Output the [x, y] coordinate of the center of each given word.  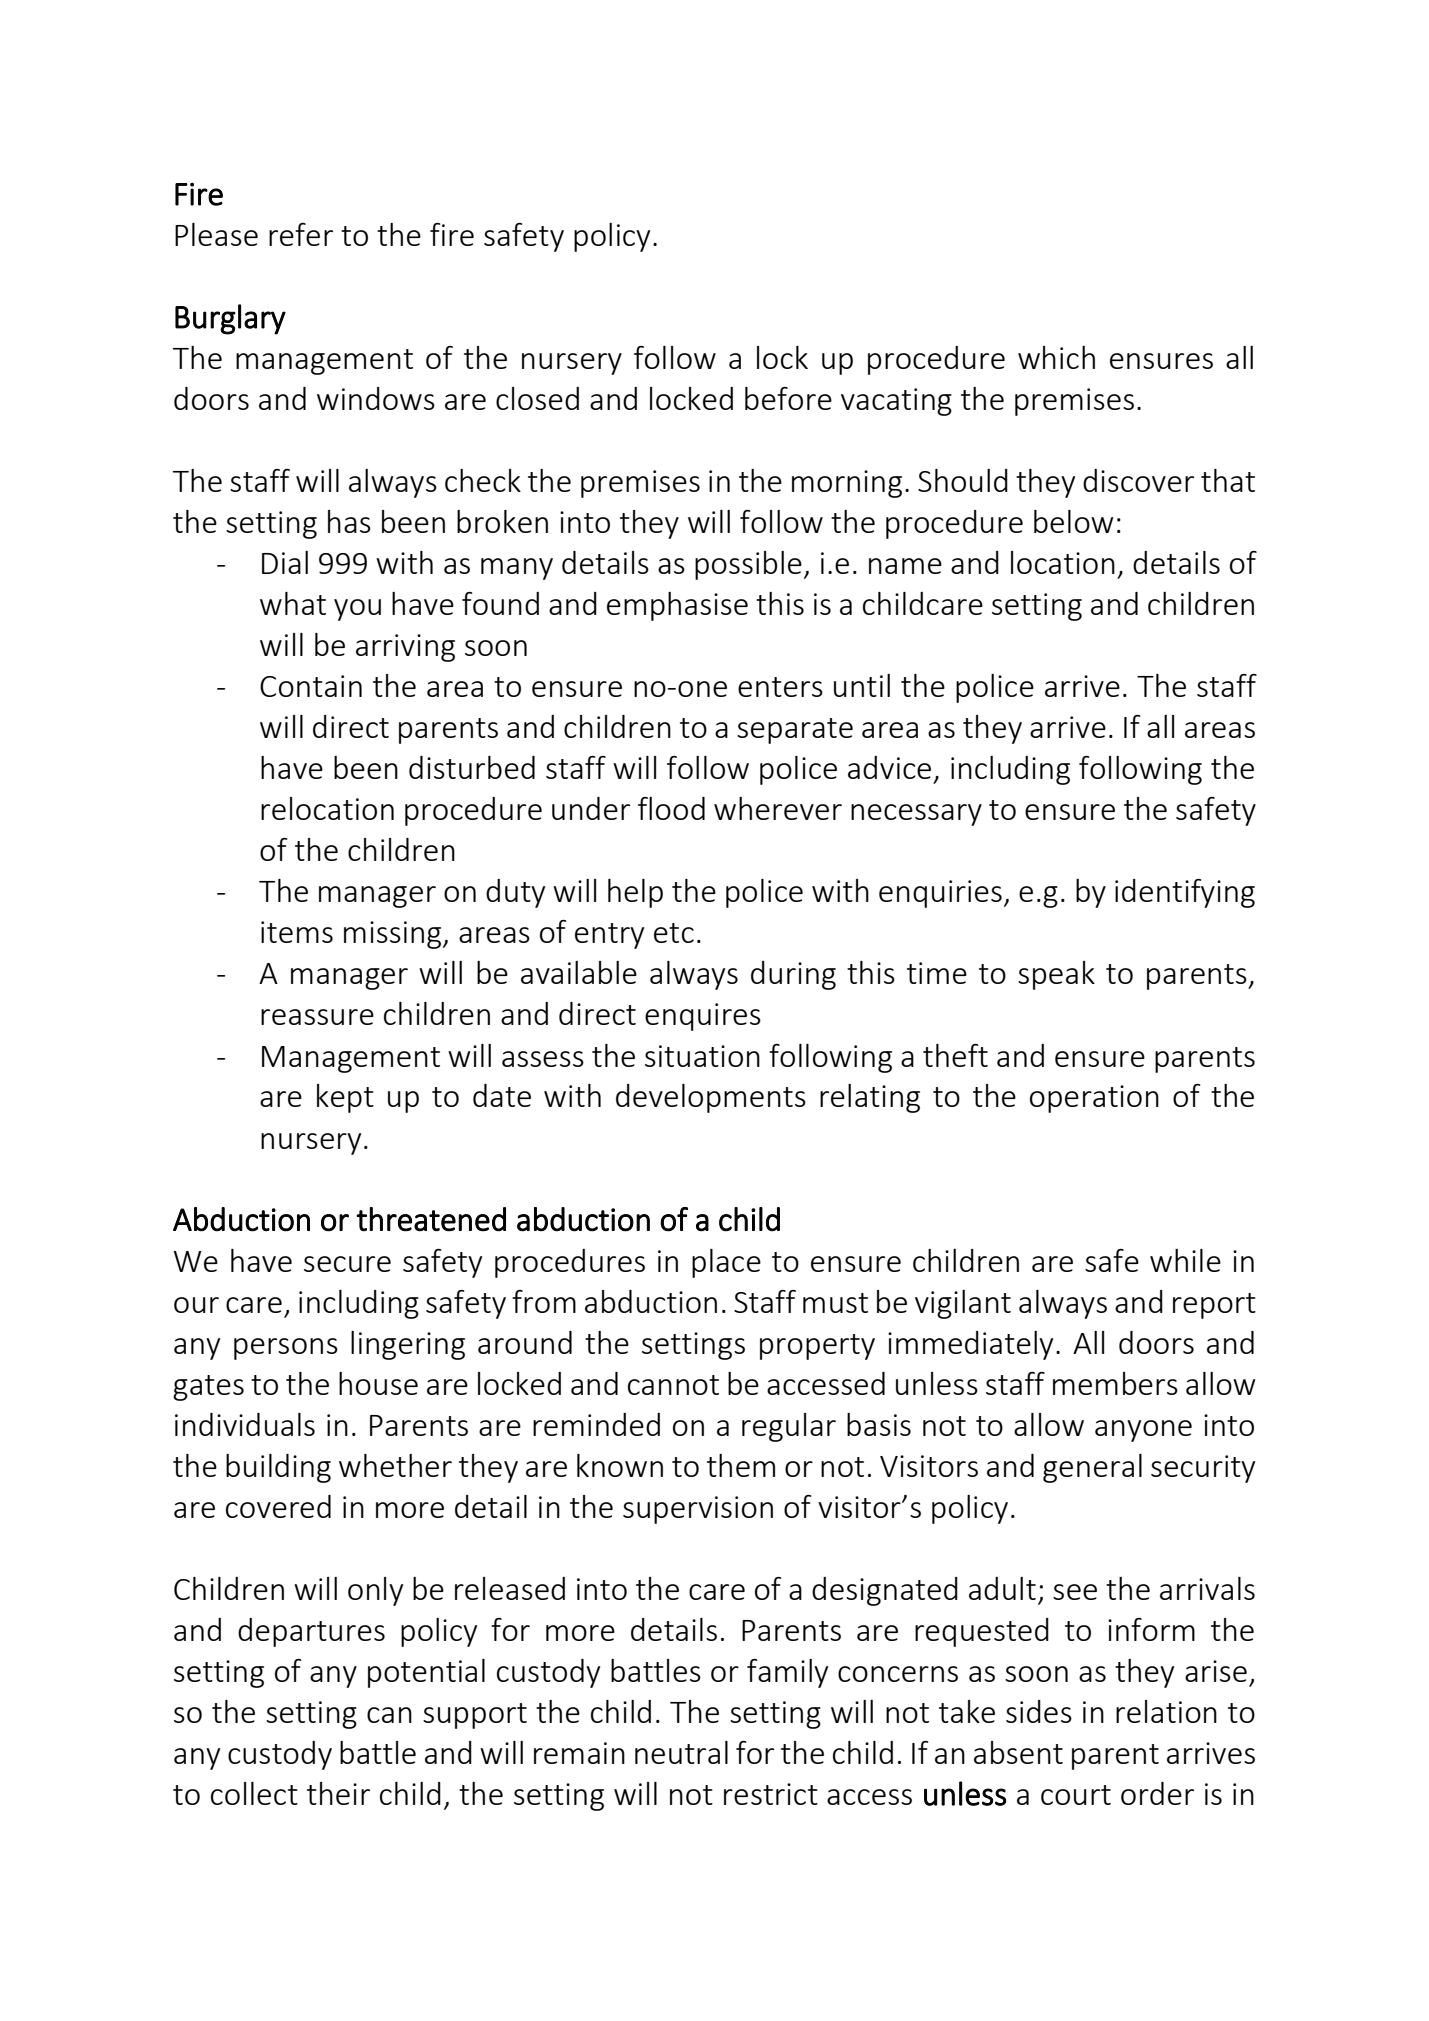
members [1115, 1383]
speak [1056, 975]
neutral [681, 1752]
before [788, 398]
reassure [317, 1017]
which [1056, 357]
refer [301, 234]
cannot [673, 1385]
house [378, 1383]
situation [702, 1056]
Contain [311, 686]
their [338, 1793]
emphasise [677, 606]
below [1073, 521]
